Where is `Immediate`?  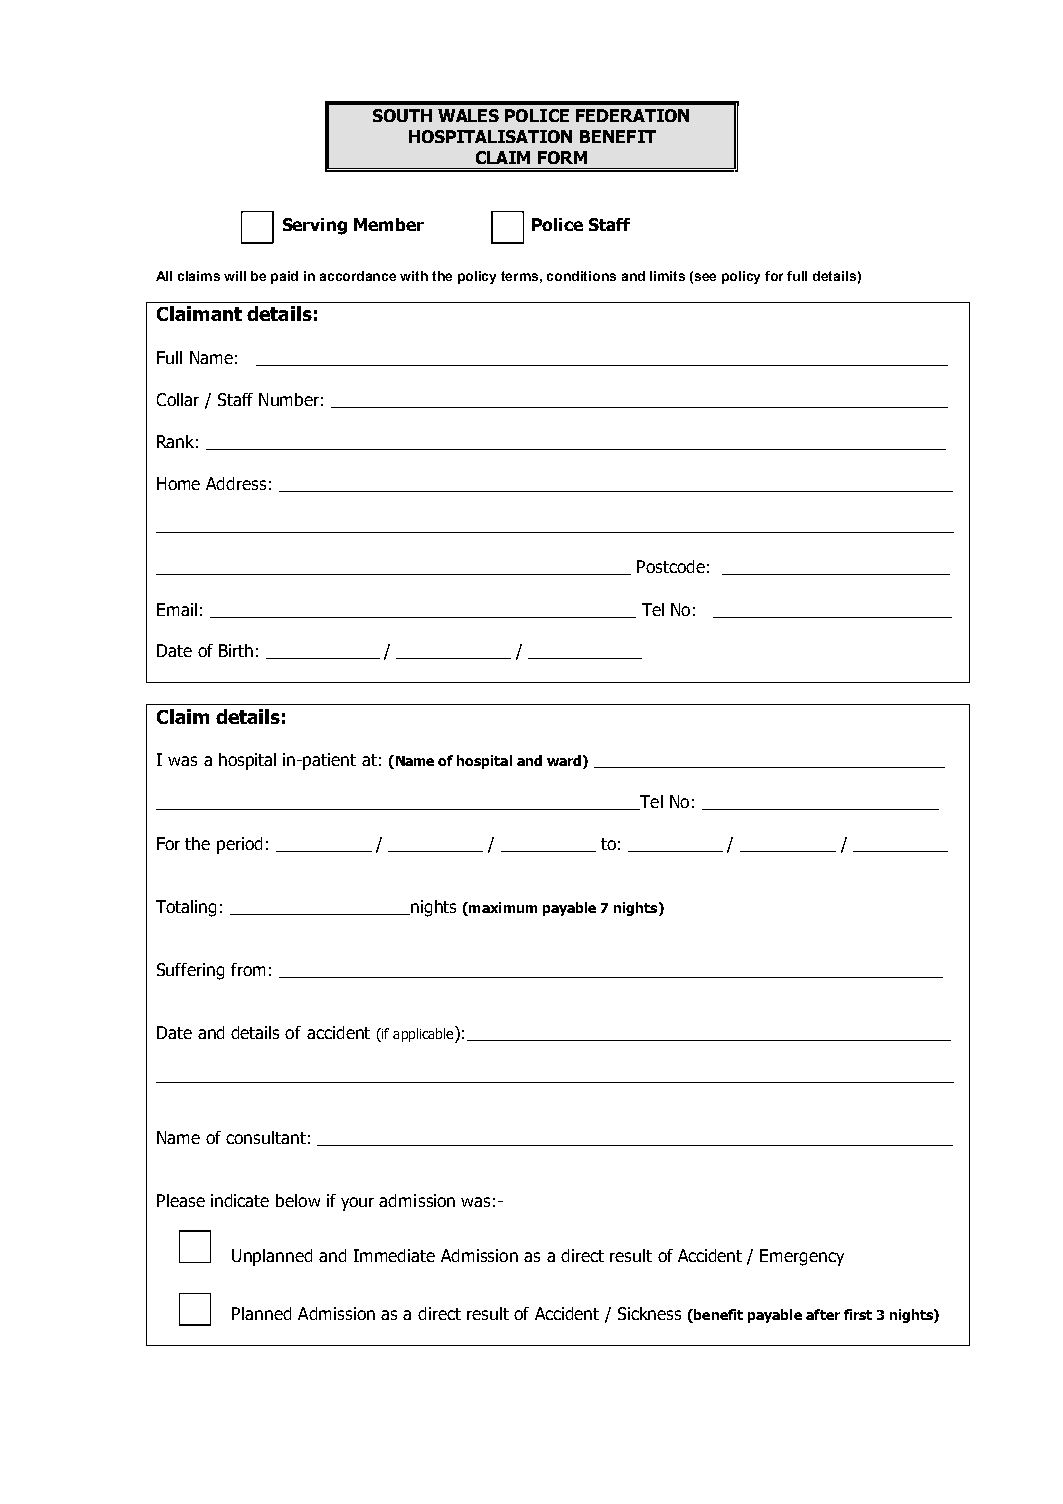 Immediate is located at coordinates (394, 1255).
